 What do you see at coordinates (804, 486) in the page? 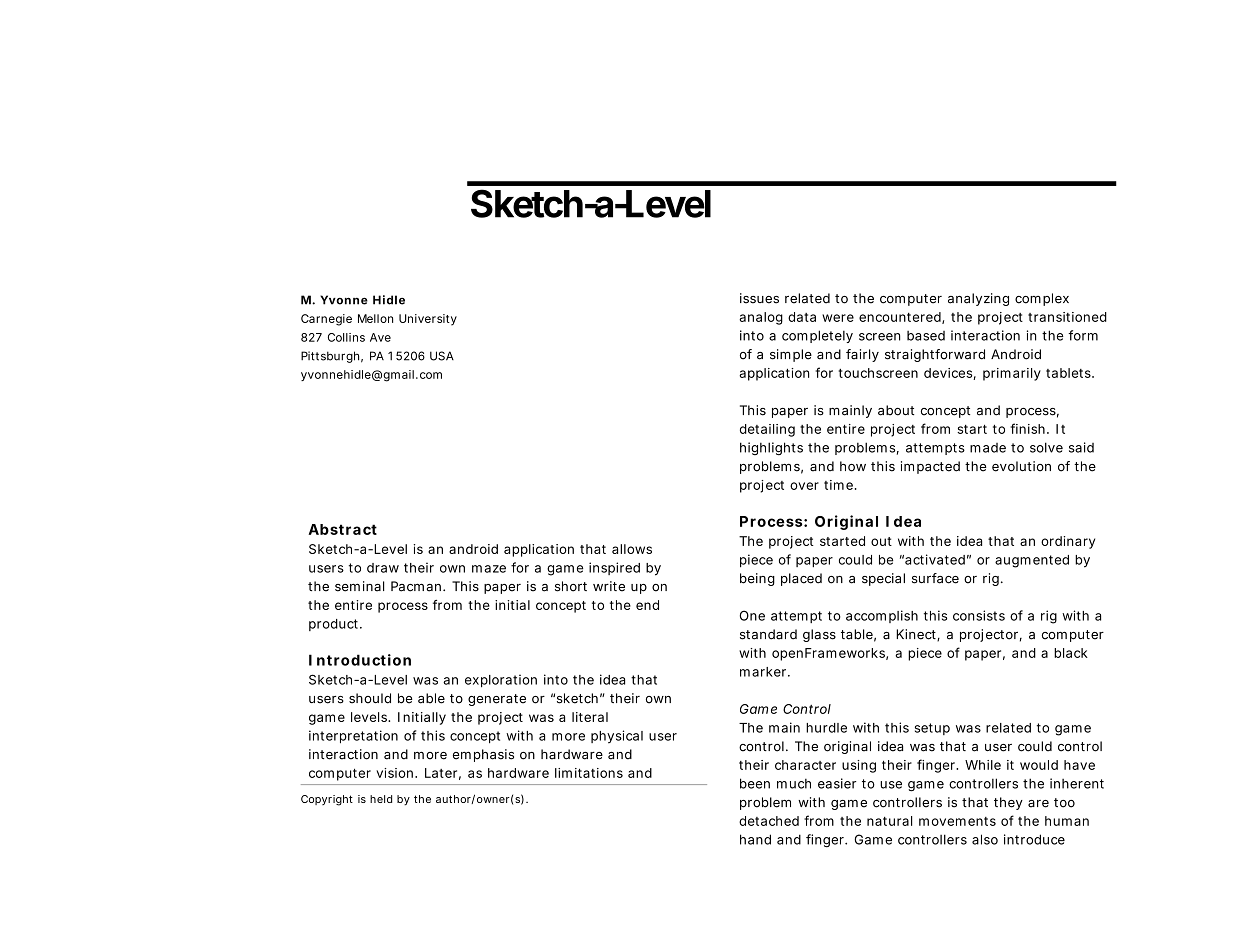
I see `over` at bounding box center [804, 486].
